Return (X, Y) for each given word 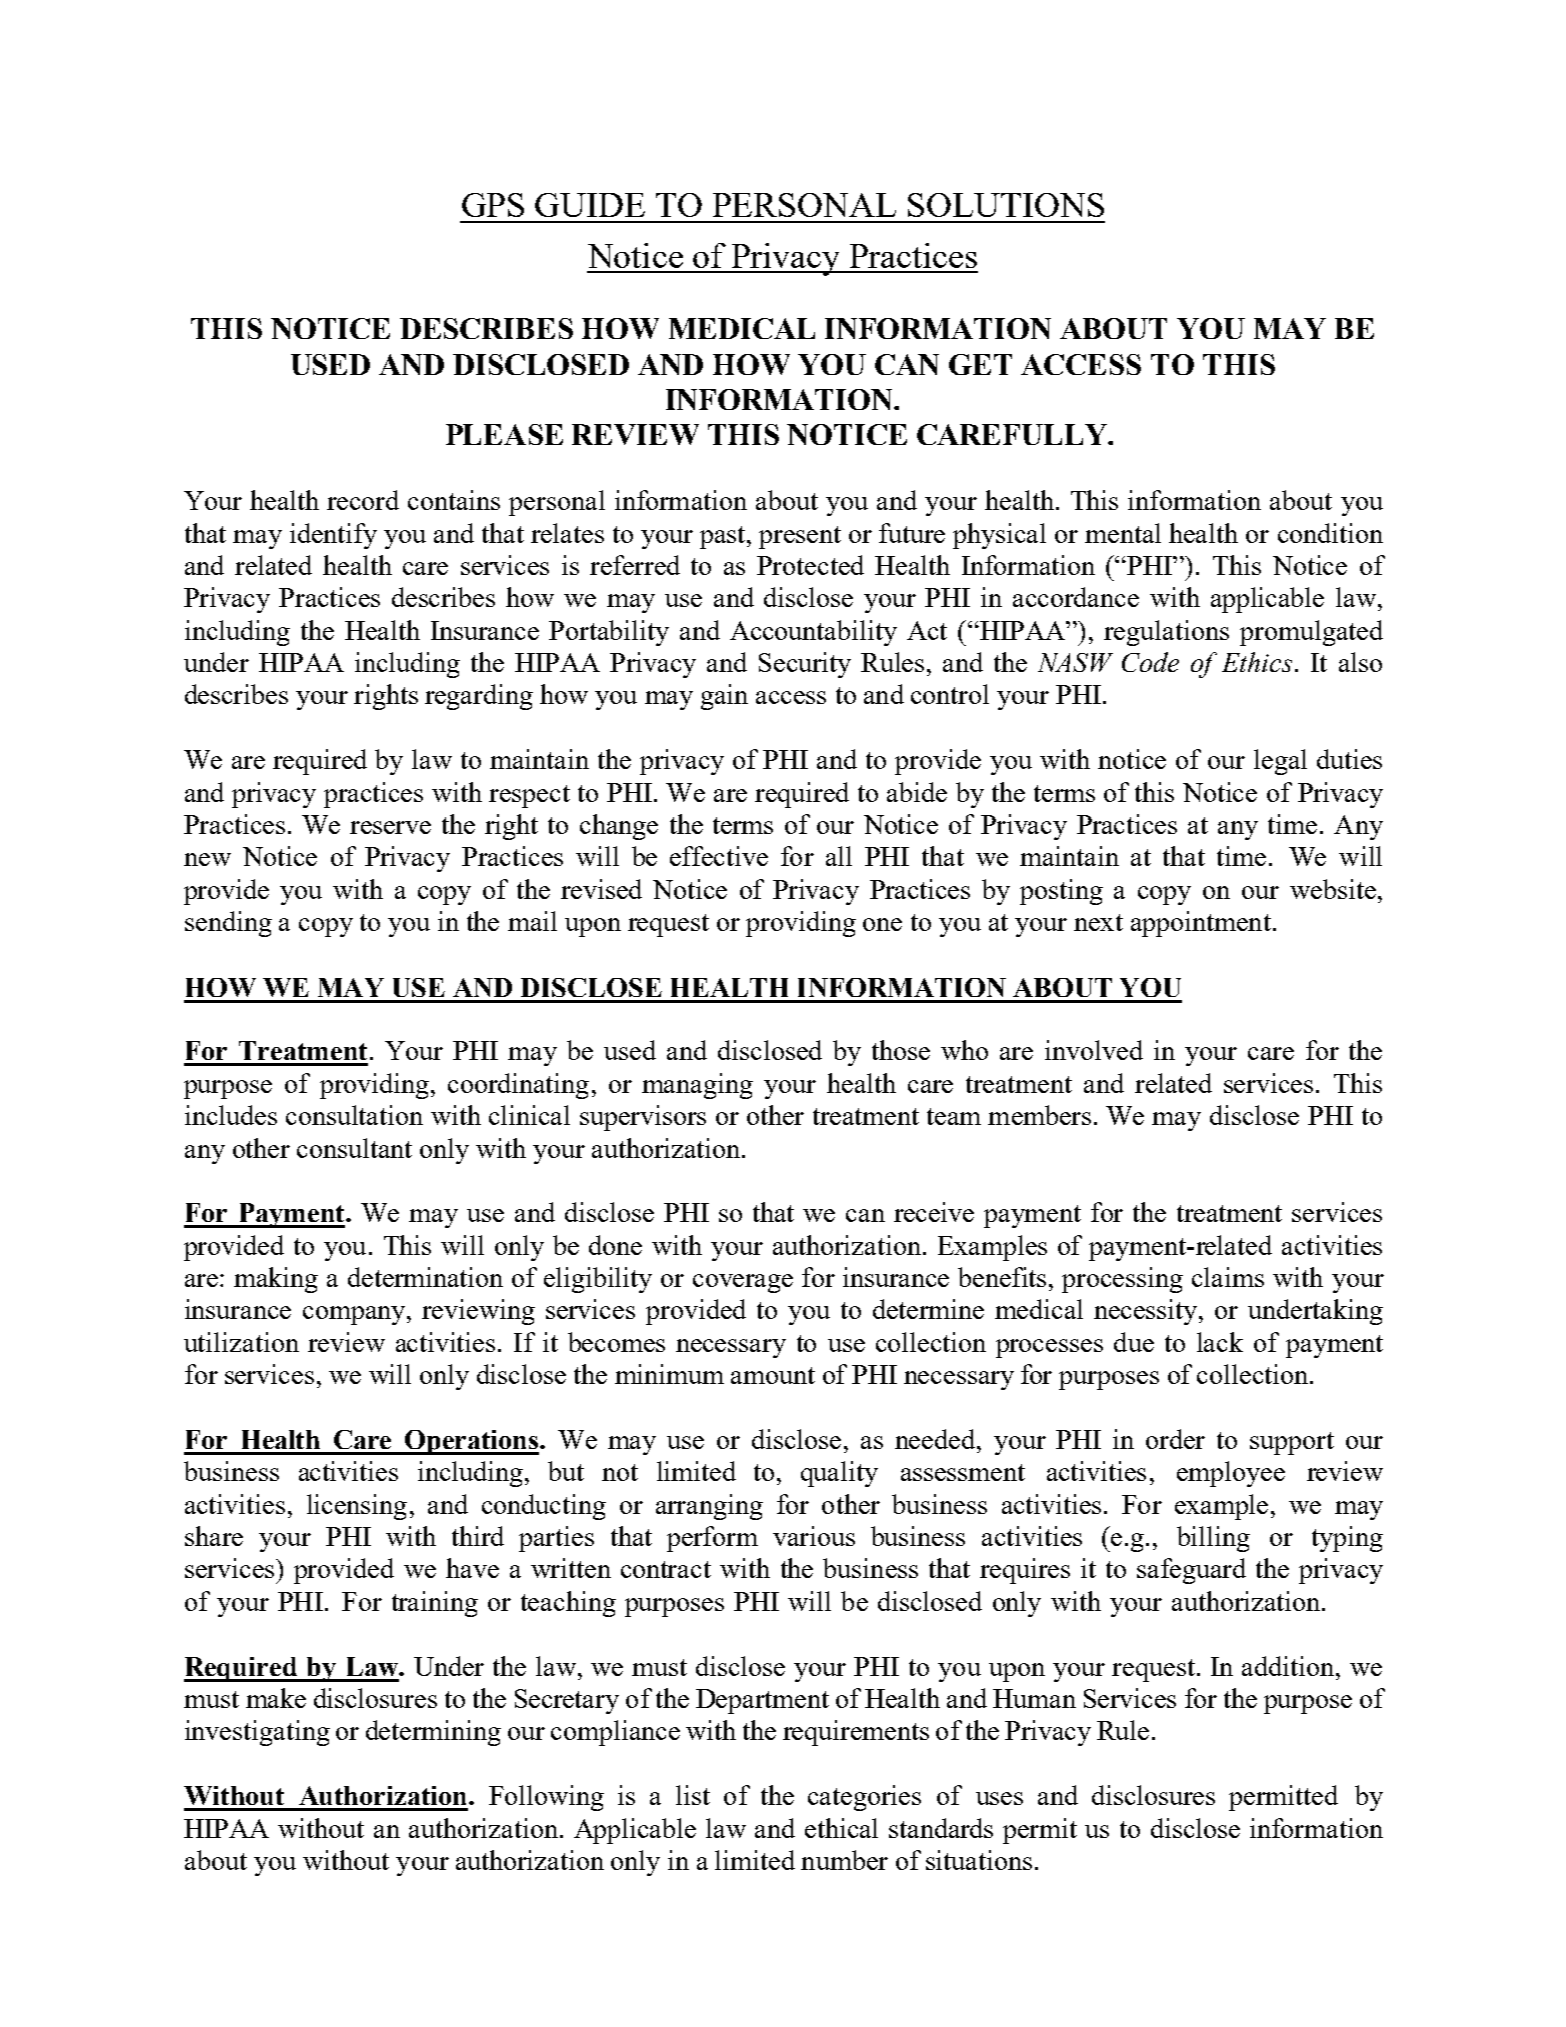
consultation (354, 1115)
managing (697, 1086)
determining (433, 1733)
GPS (493, 205)
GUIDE (590, 205)
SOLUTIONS (1006, 205)
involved (1094, 1050)
